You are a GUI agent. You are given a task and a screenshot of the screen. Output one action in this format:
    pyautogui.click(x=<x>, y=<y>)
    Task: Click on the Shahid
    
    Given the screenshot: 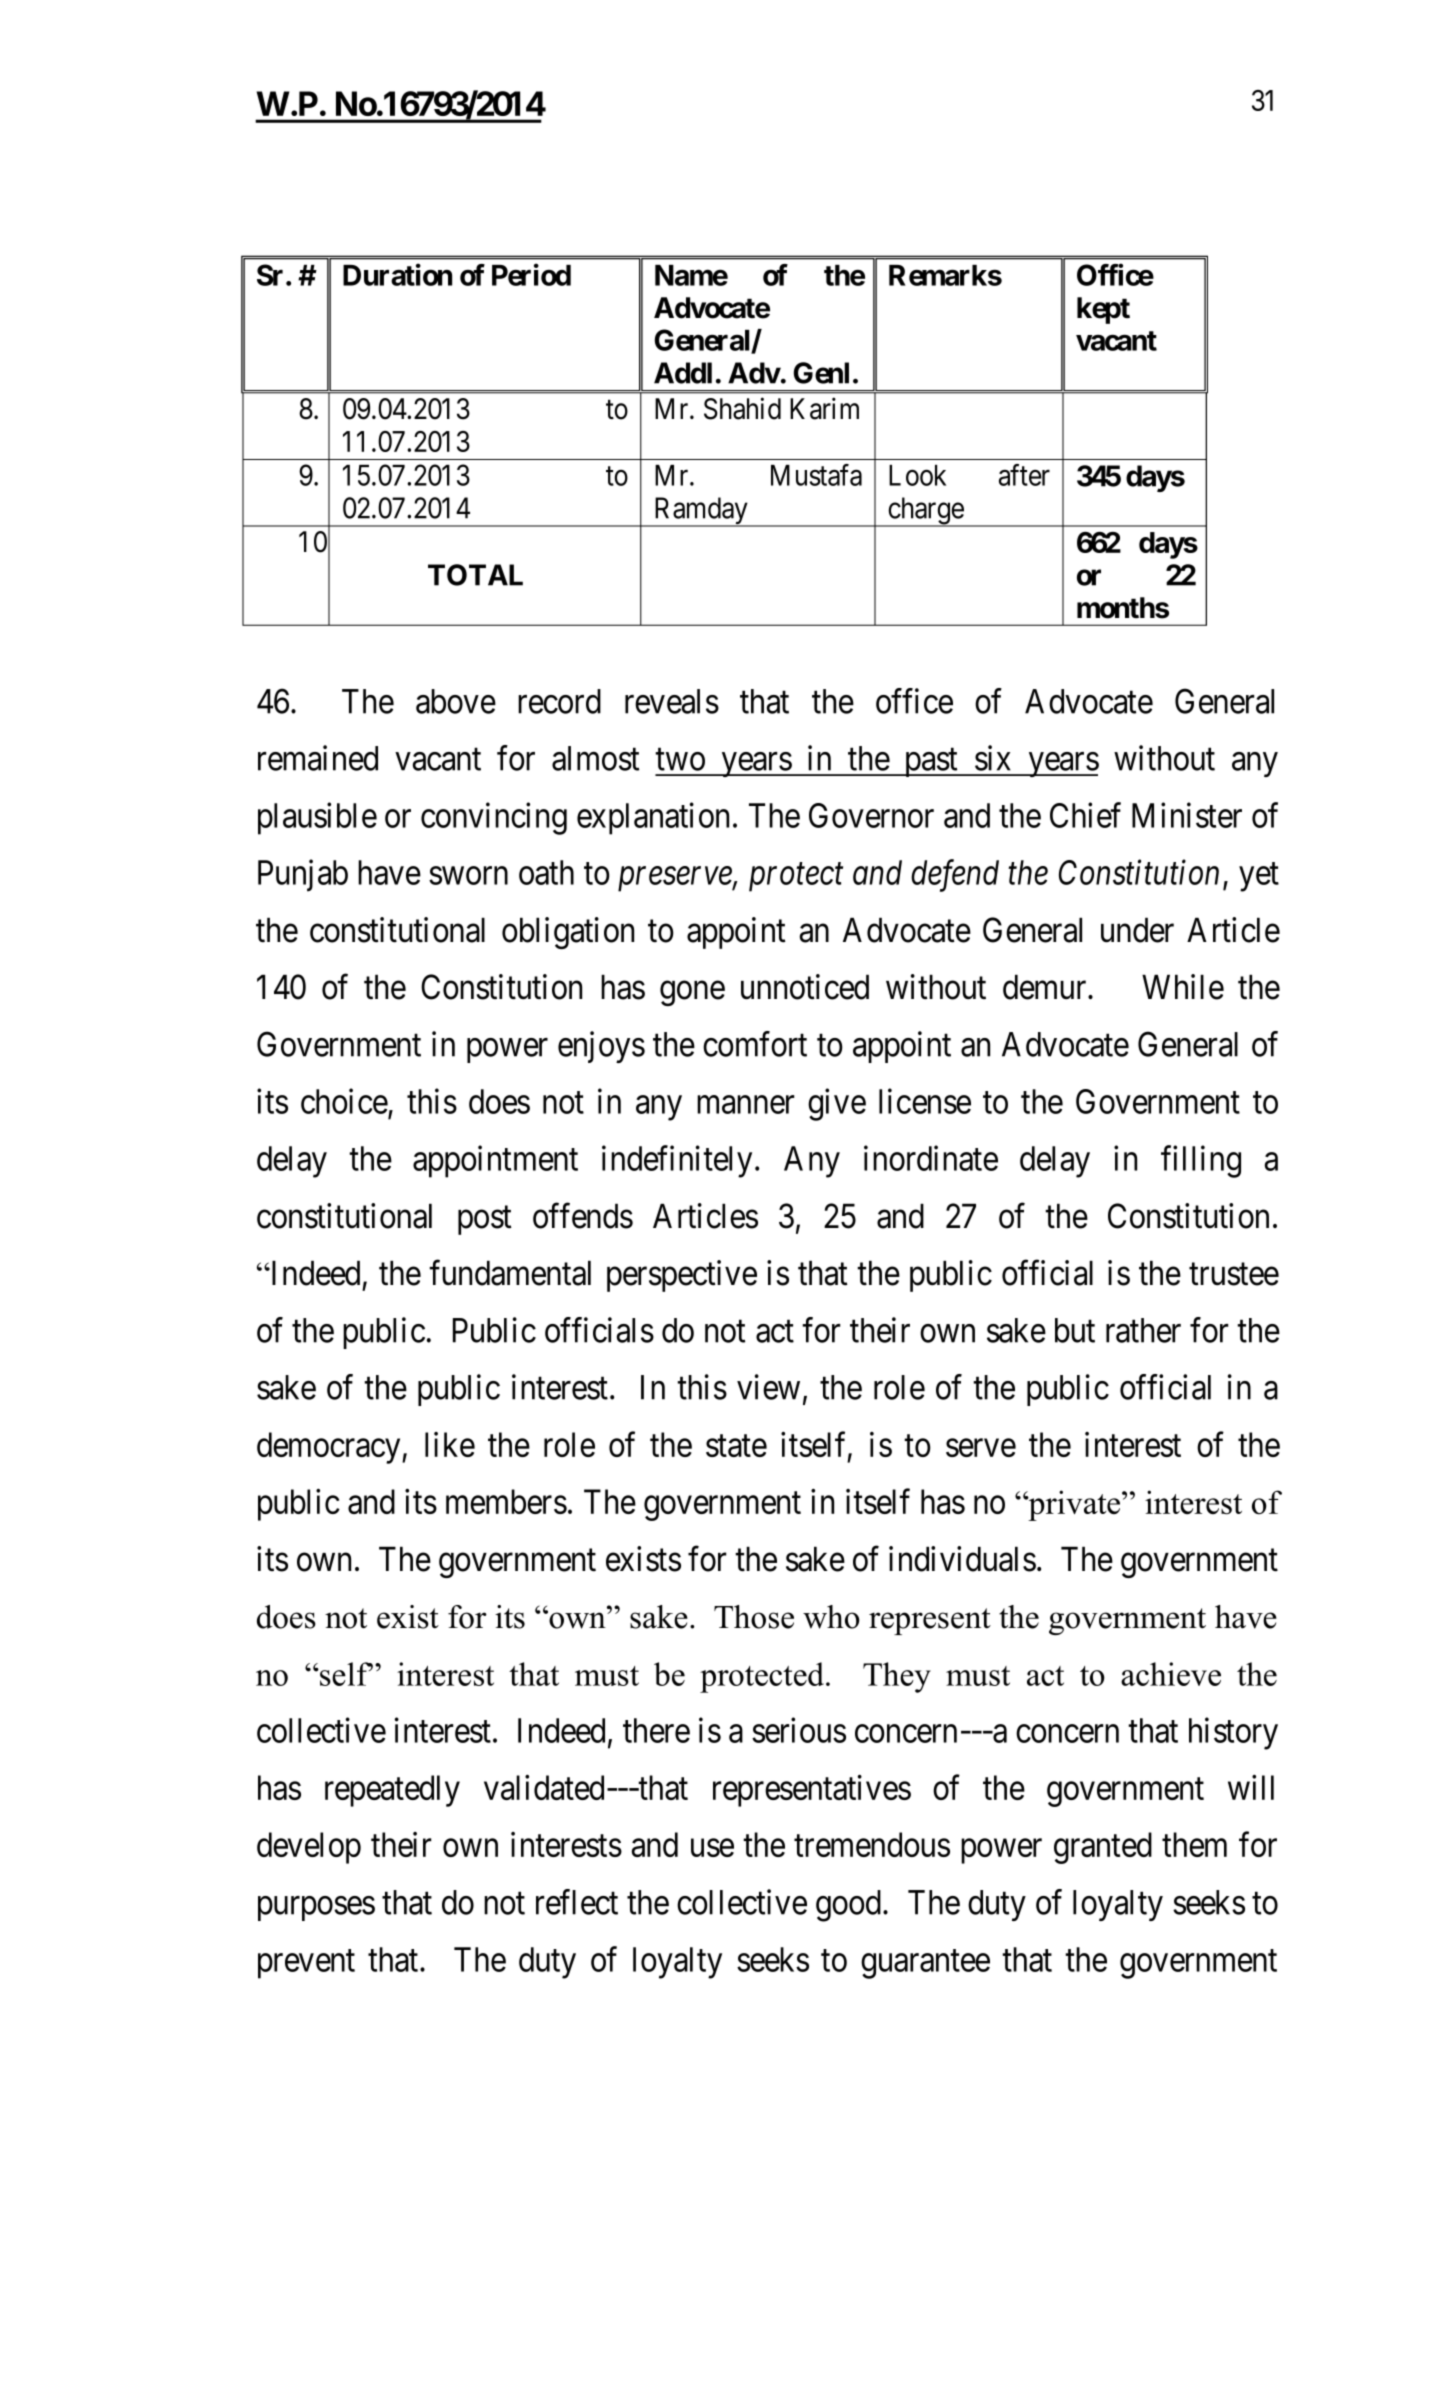 What is the action you would take?
    pyautogui.click(x=742, y=408)
